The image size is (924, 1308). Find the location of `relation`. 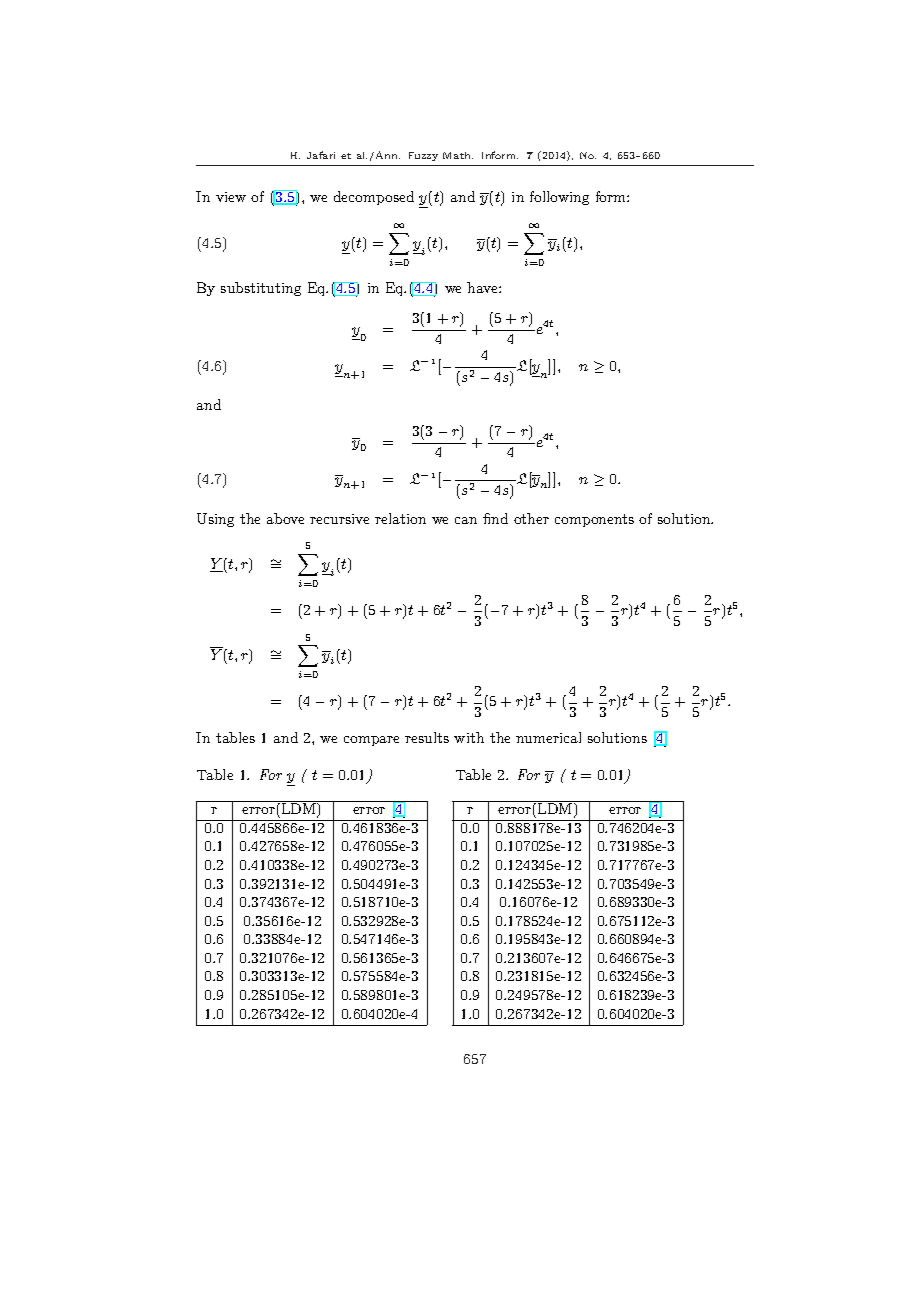

relation is located at coordinates (400, 518).
